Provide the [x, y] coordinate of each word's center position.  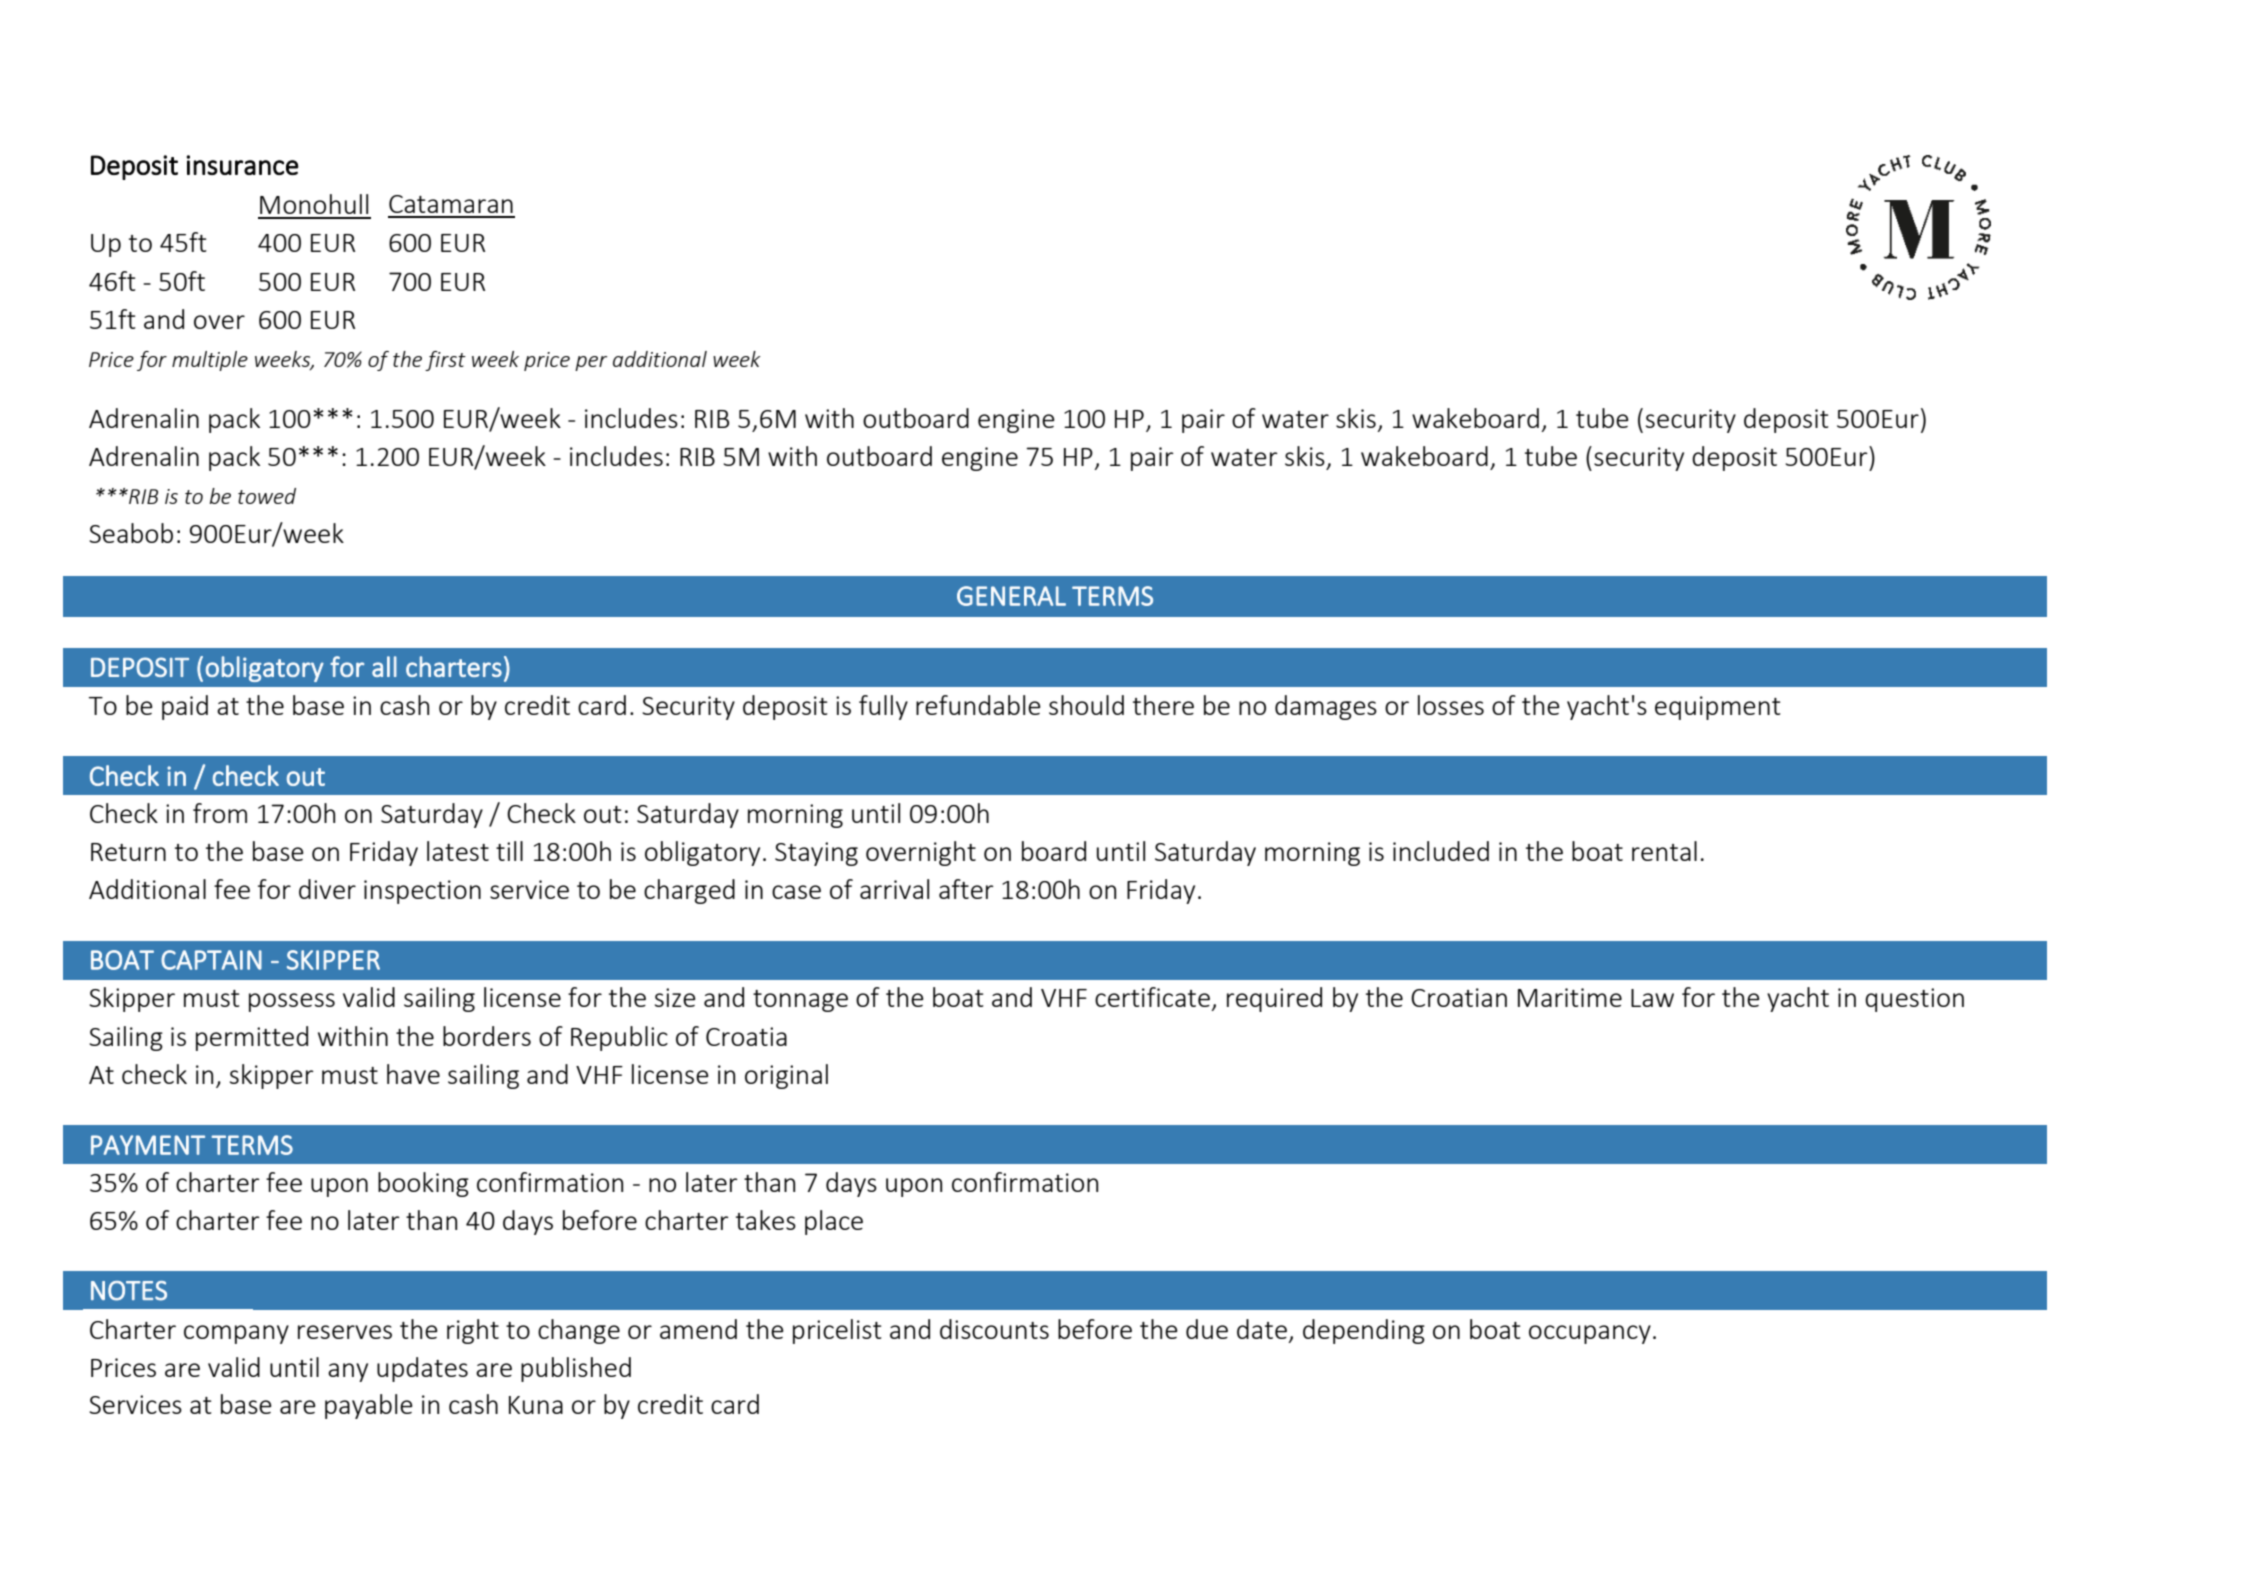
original [786, 1076]
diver [327, 889]
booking [423, 1184]
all [384, 666]
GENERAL [1011, 596]
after [966, 889]
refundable [978, 705]
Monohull [314, 204]
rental [1664, 851]
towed [267, 496]
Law [1652, 998]
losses [1451, 705]
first [445, 361]
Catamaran [451, 204]
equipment [1718, 708]
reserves [345, 1332]
